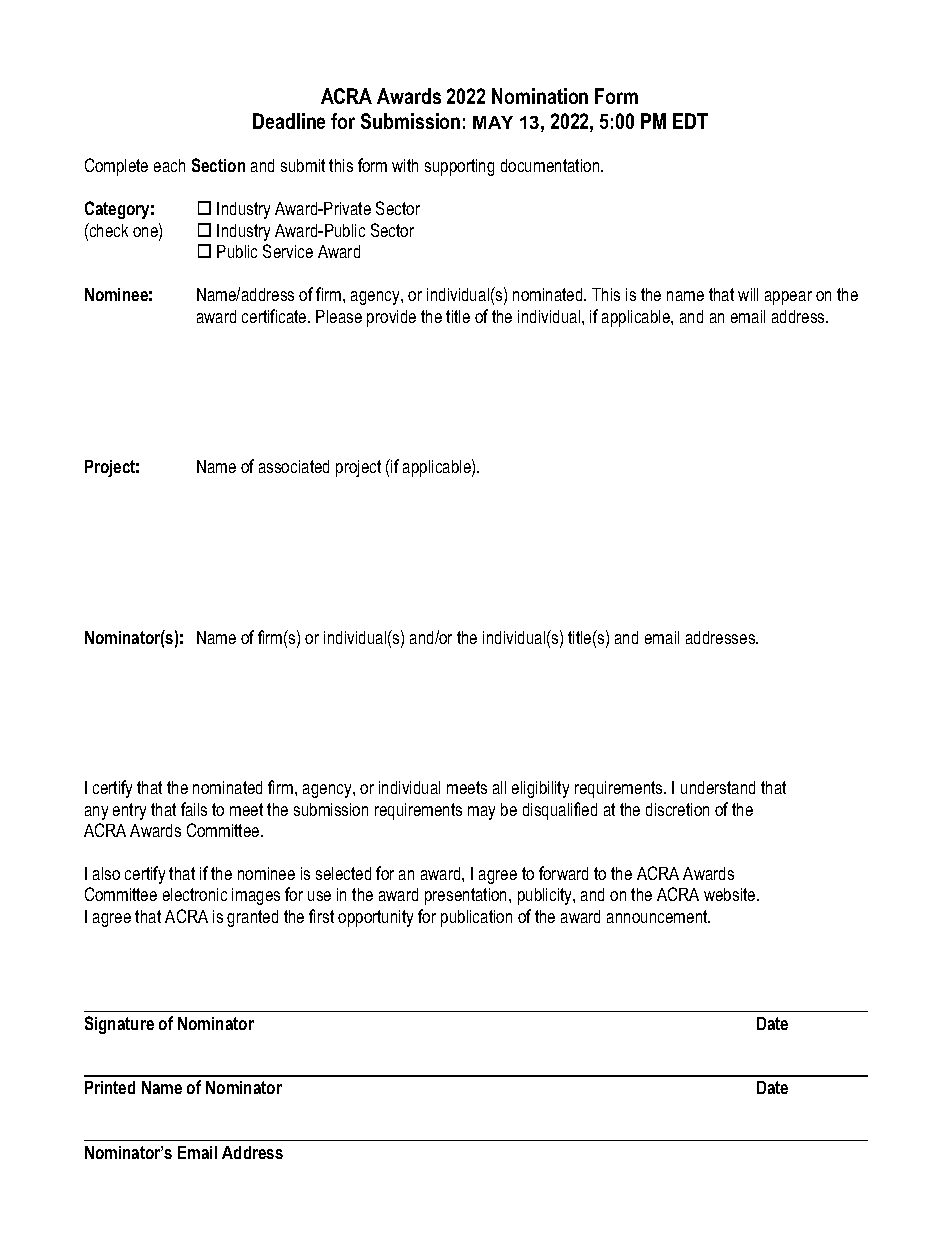  I want to click on website, so click(731, 894).
